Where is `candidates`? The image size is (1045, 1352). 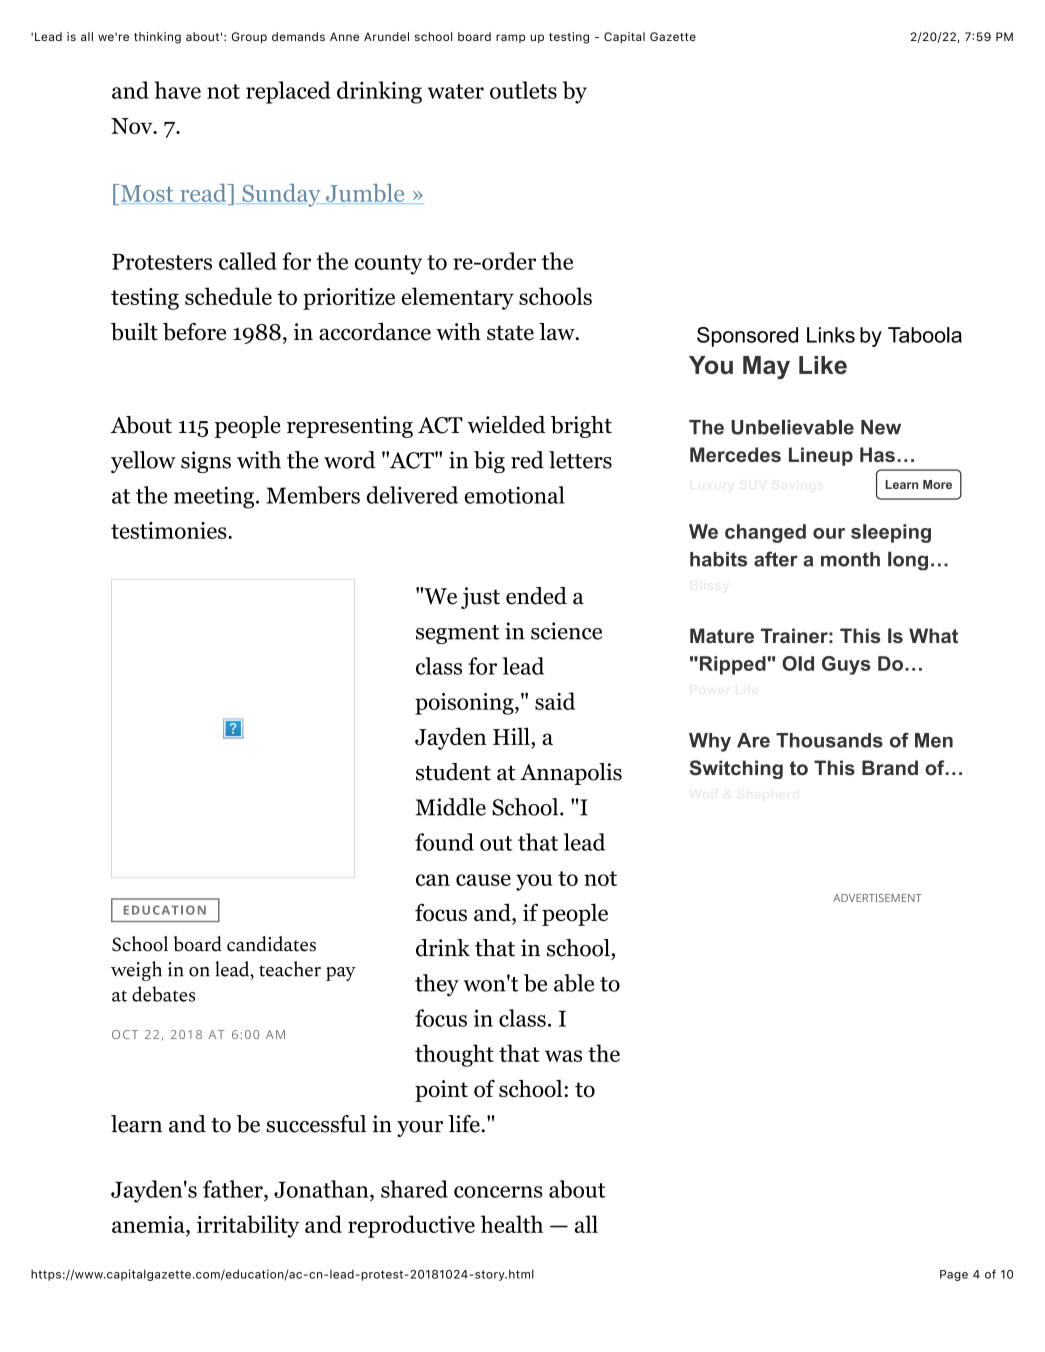 candidates is located at coordinates (271, 944).
